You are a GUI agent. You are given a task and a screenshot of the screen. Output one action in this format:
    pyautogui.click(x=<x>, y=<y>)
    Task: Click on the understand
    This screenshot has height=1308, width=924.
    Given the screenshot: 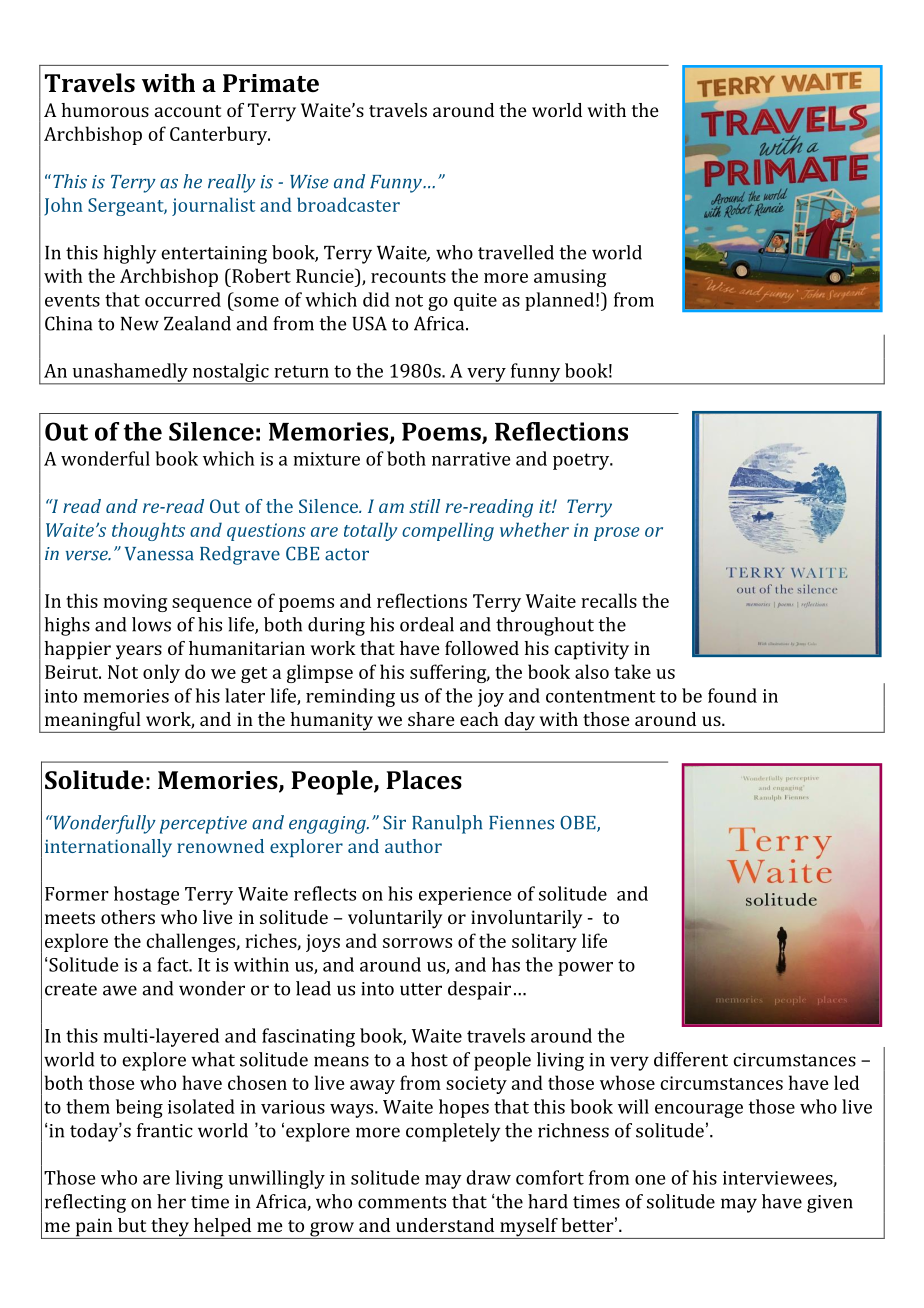 What is the action you would take?
    pyautogui.click(x=445, y=1225)
